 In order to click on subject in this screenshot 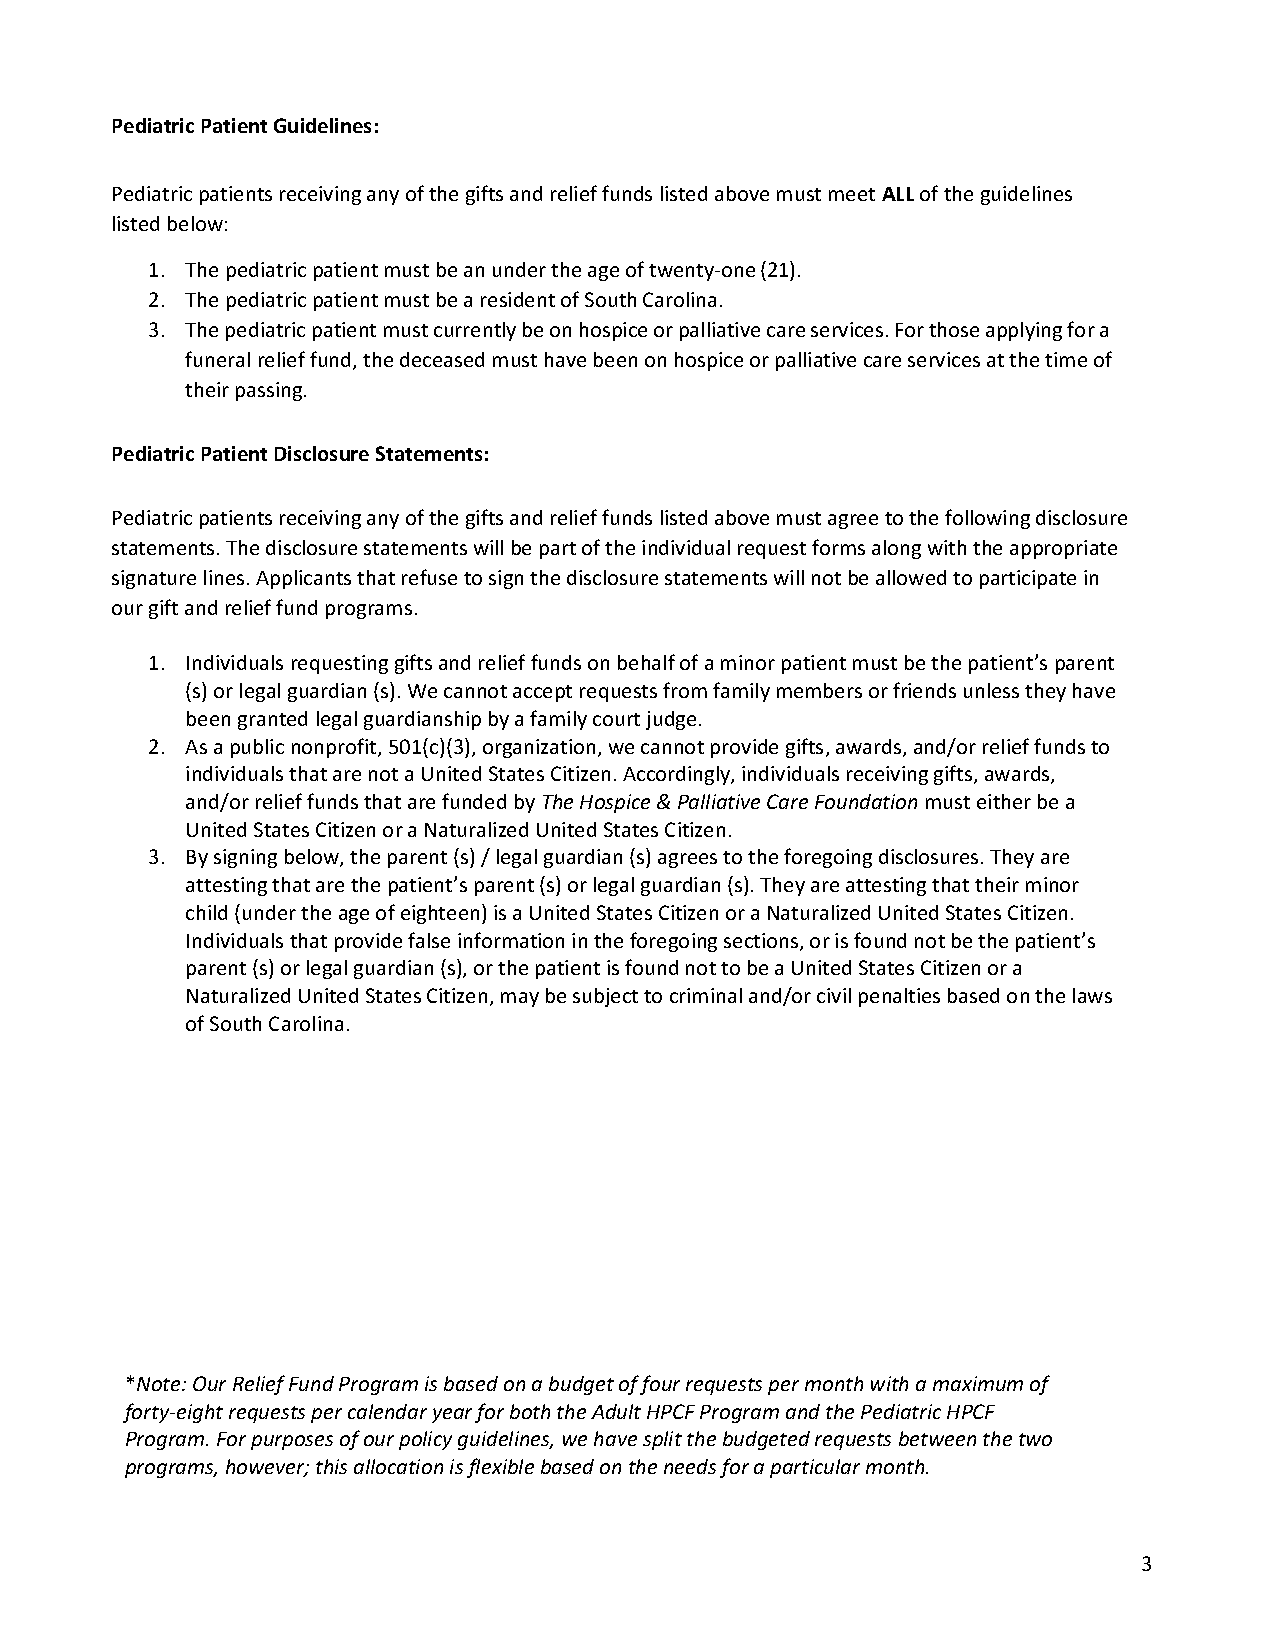, I will do `click(605, 997)`.
